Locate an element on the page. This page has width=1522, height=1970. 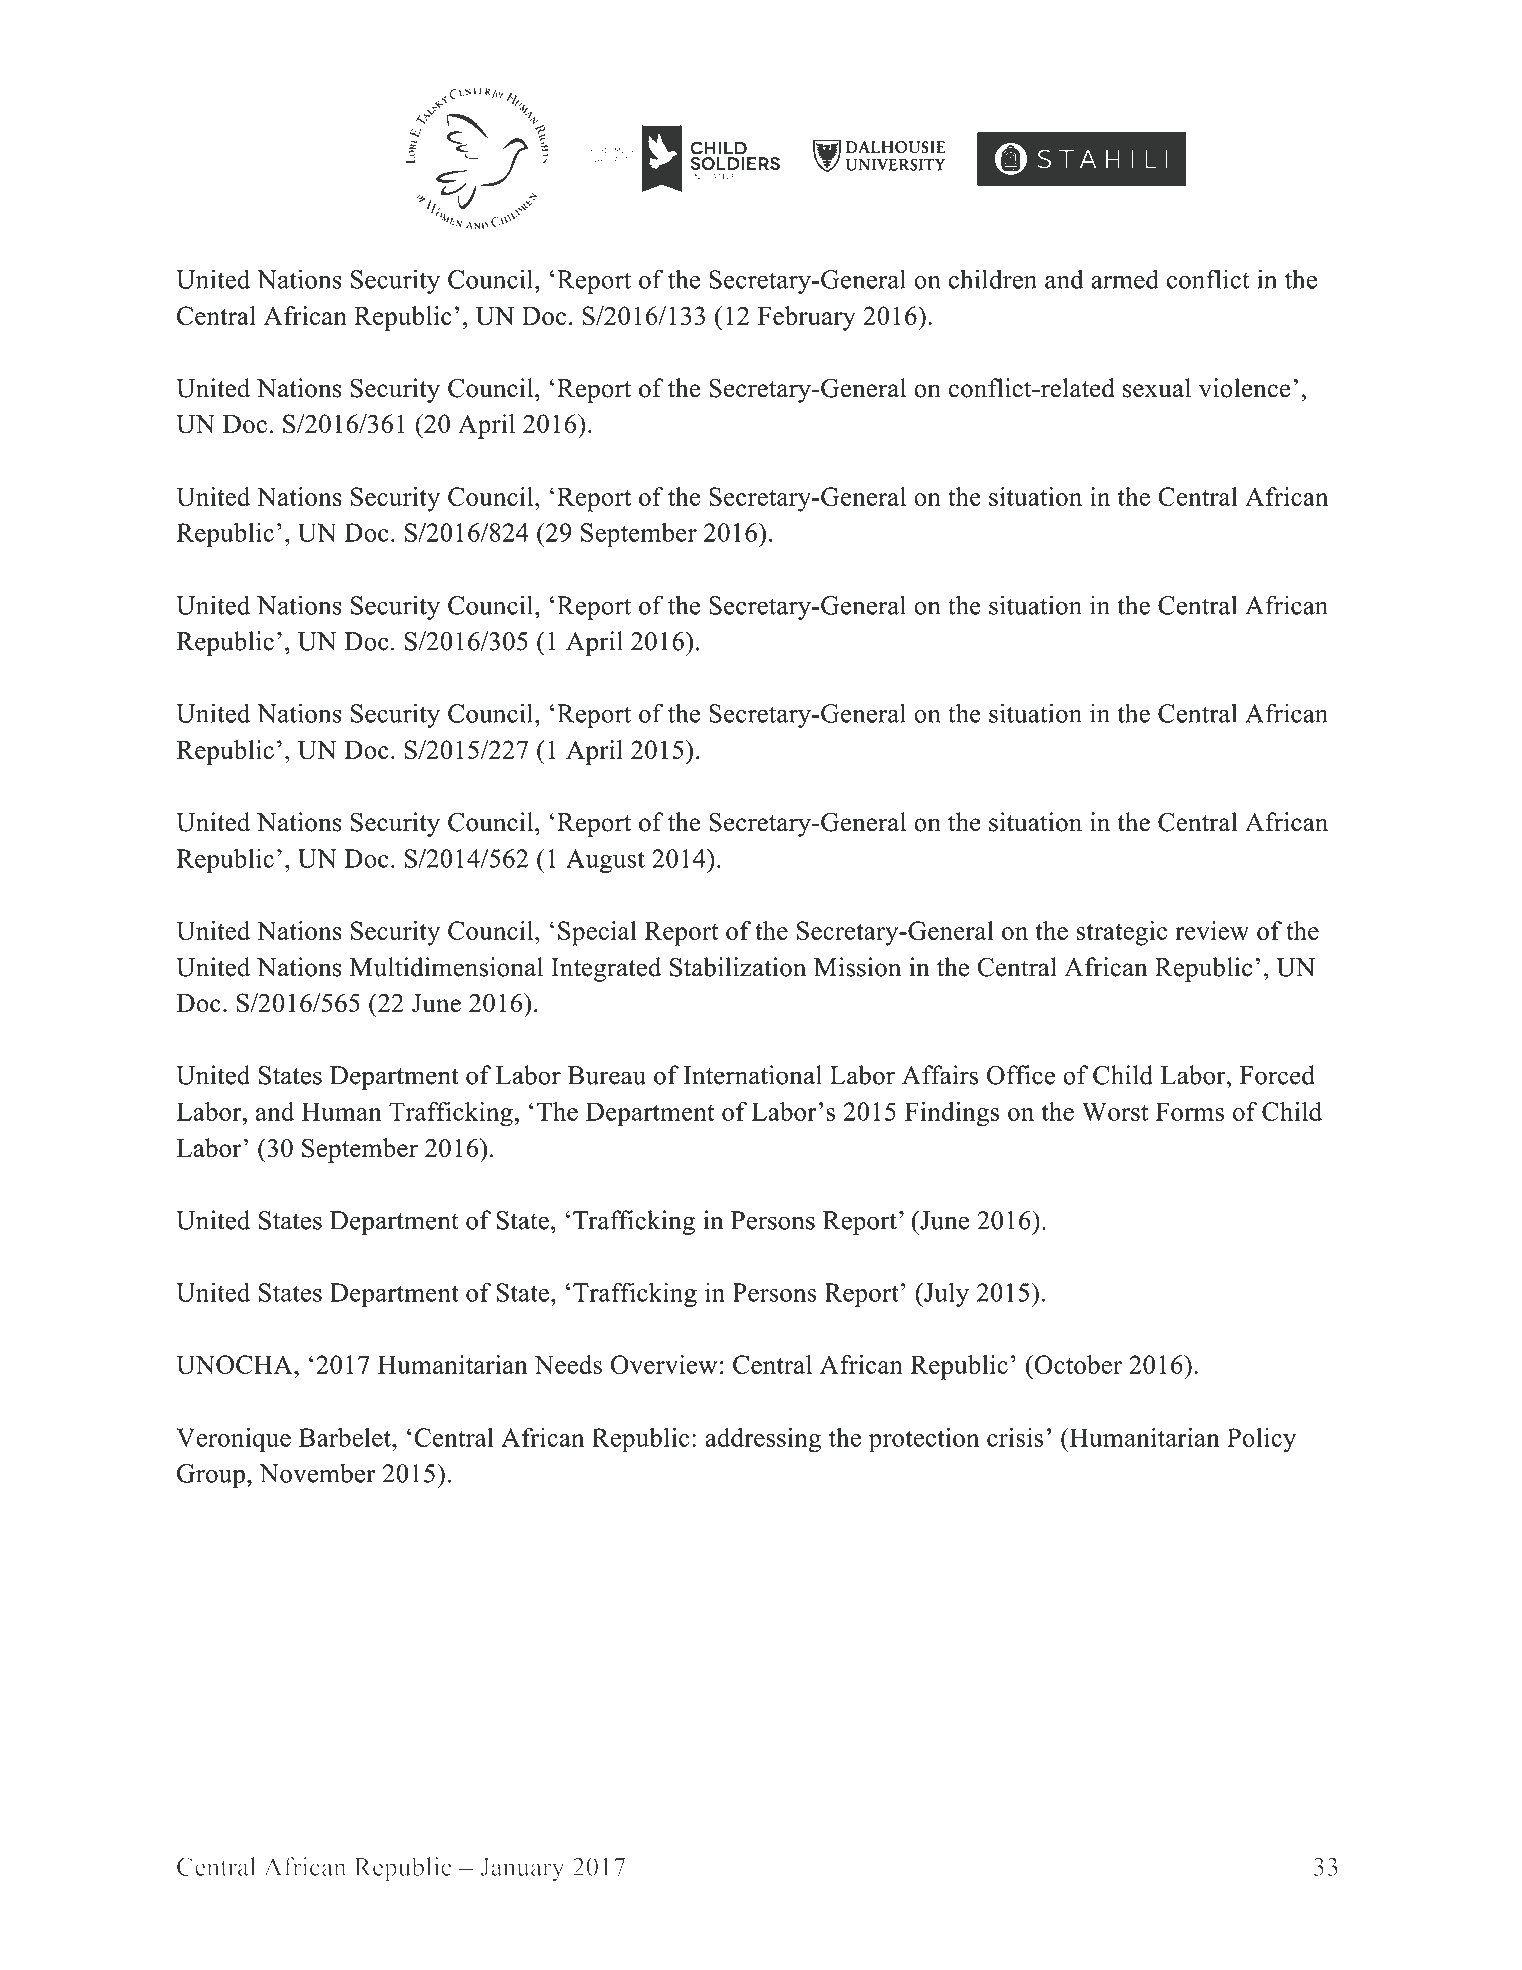
January is located at coordinates (522, 1870).
